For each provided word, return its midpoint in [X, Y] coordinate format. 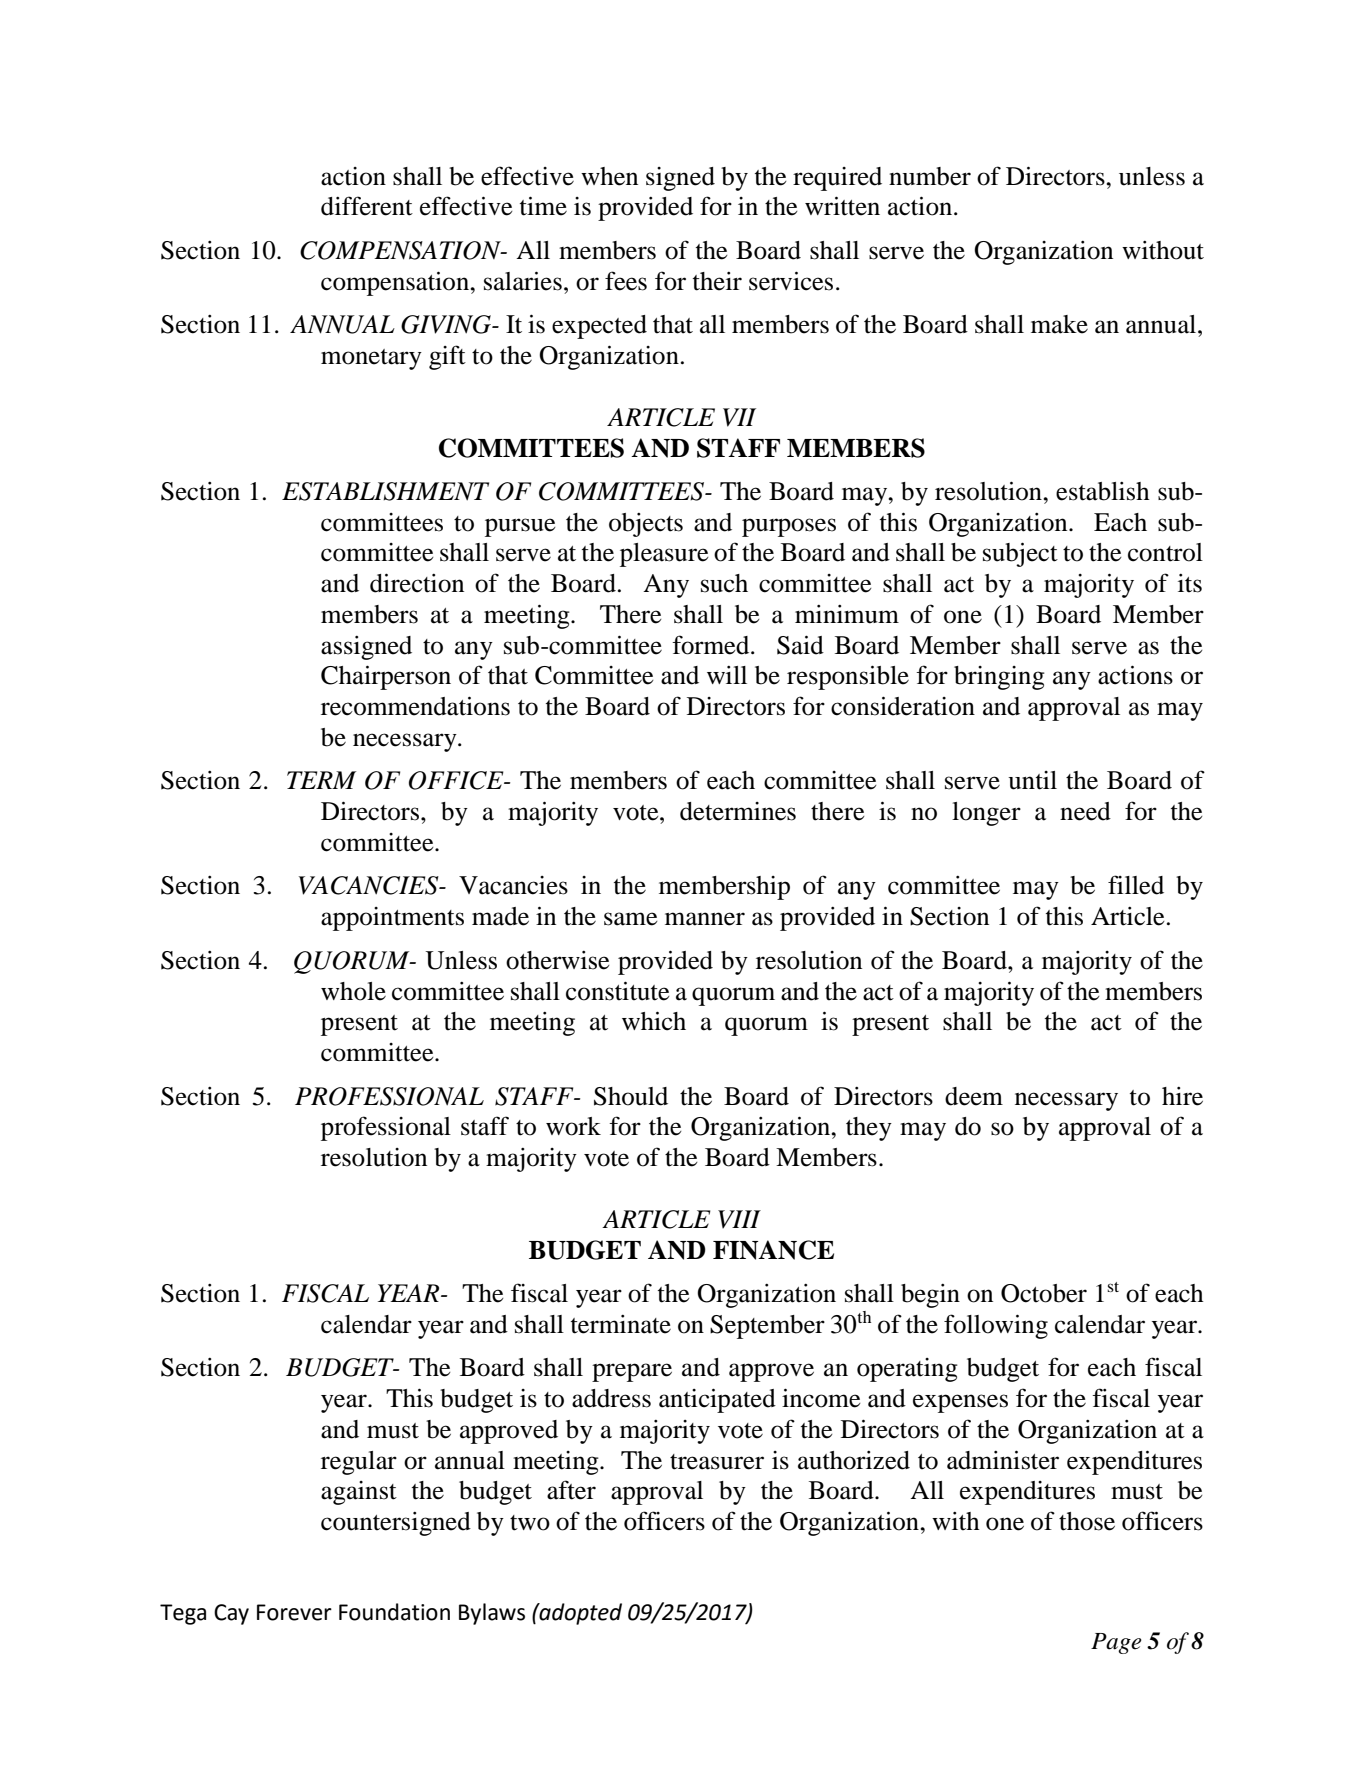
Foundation [394, 1612]
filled [1136, 885]
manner [705, 919]
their [717, 281]
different [367, 206]
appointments [392, 919]
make [1059, 324]
